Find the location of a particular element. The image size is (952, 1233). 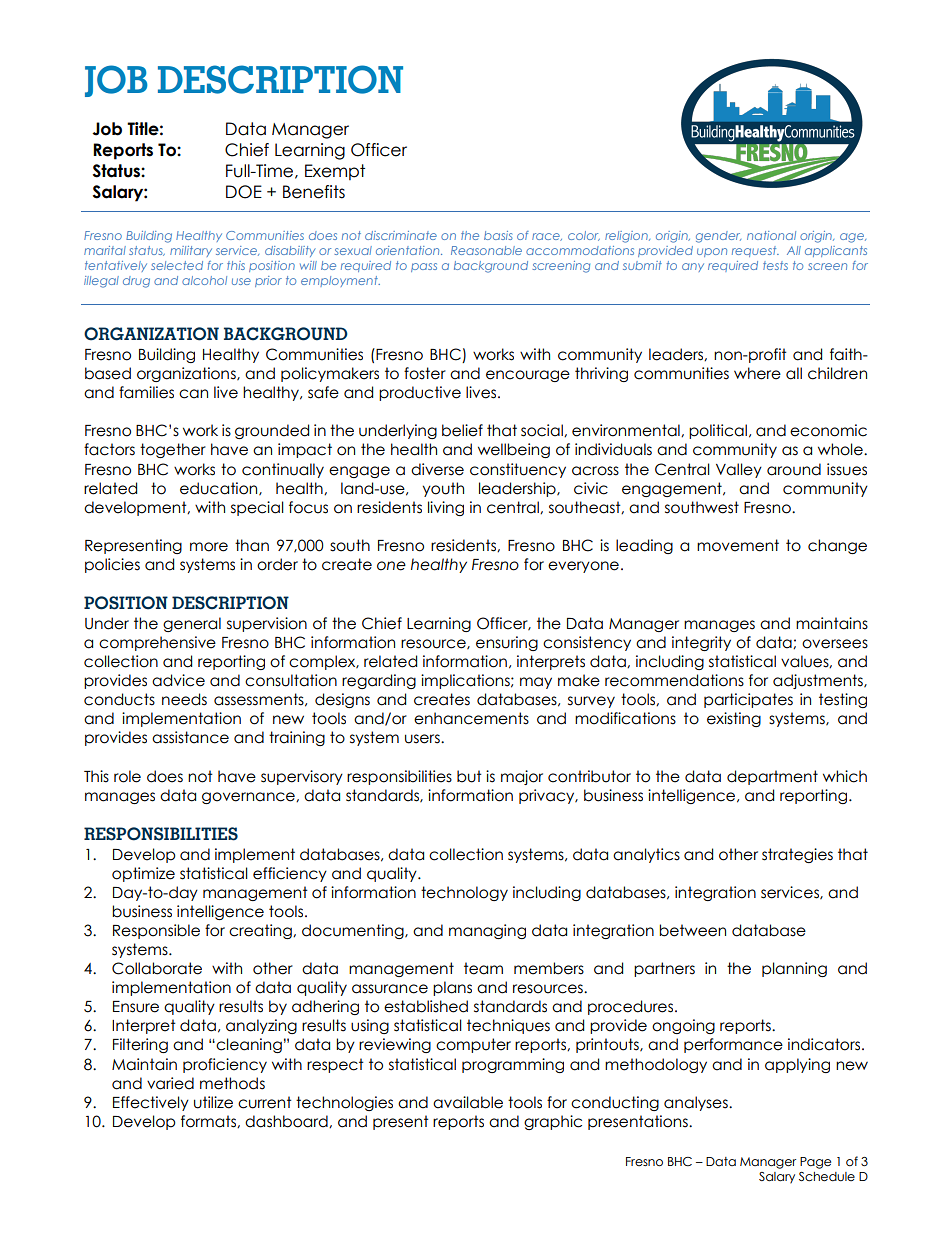

technology is located at coordinates (464, 893).
